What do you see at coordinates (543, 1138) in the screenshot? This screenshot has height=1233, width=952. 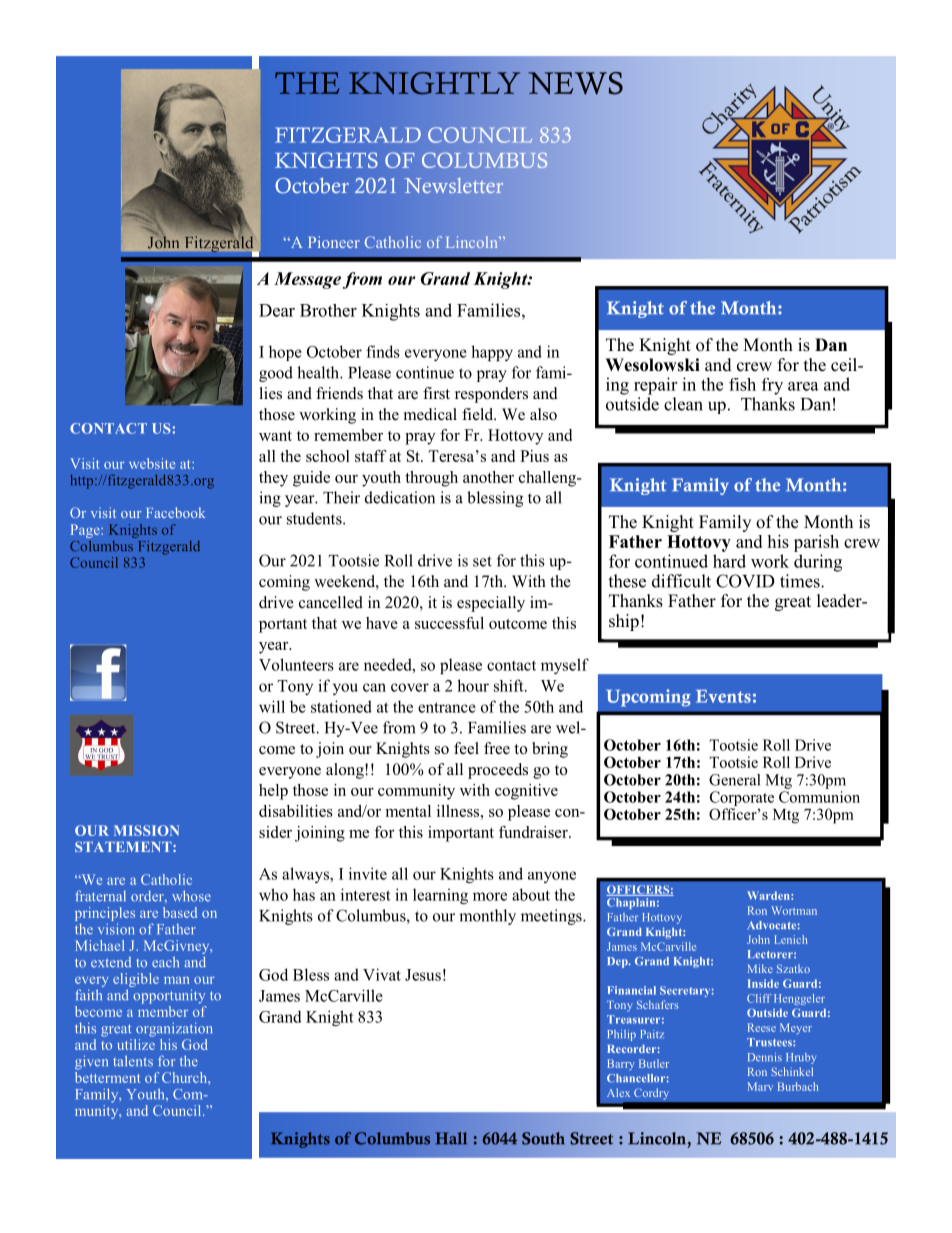 I see `South` at bounding box center [543, 1138].
